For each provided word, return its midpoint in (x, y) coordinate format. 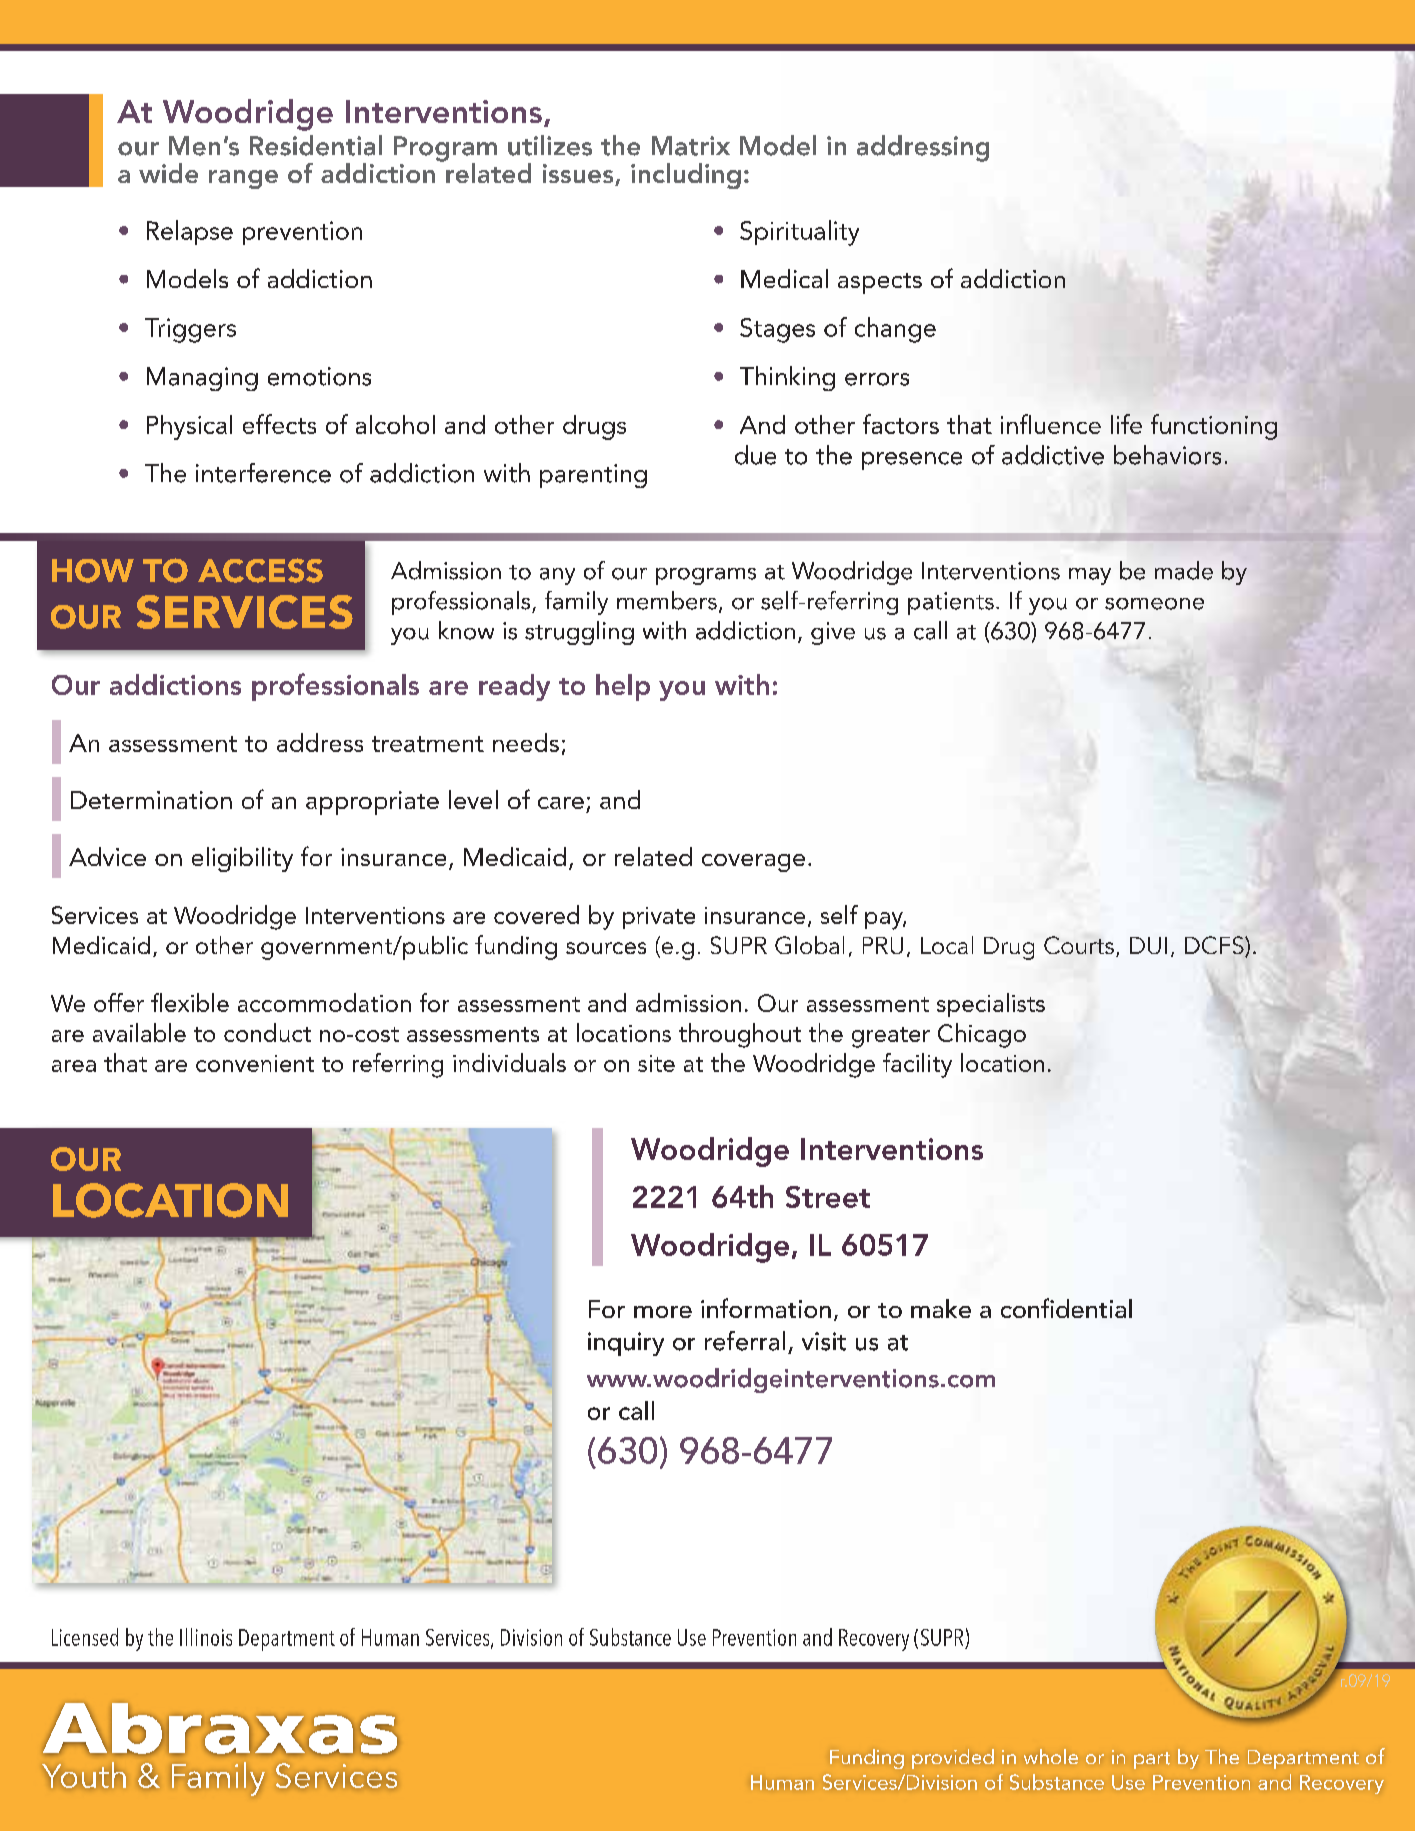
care (561, 803)
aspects (880, 283)
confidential (1066, 1308)
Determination (151, 800)
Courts (1079, 945)
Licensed (85, 1637)
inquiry (626, 1344)
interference (263, 473)
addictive (1053, 455)
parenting (593, 476)
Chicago (982, 1035)
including (686, 176)
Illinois (206, 1637)
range (243, 179)
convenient (255, 1063)
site (656, 1063)
